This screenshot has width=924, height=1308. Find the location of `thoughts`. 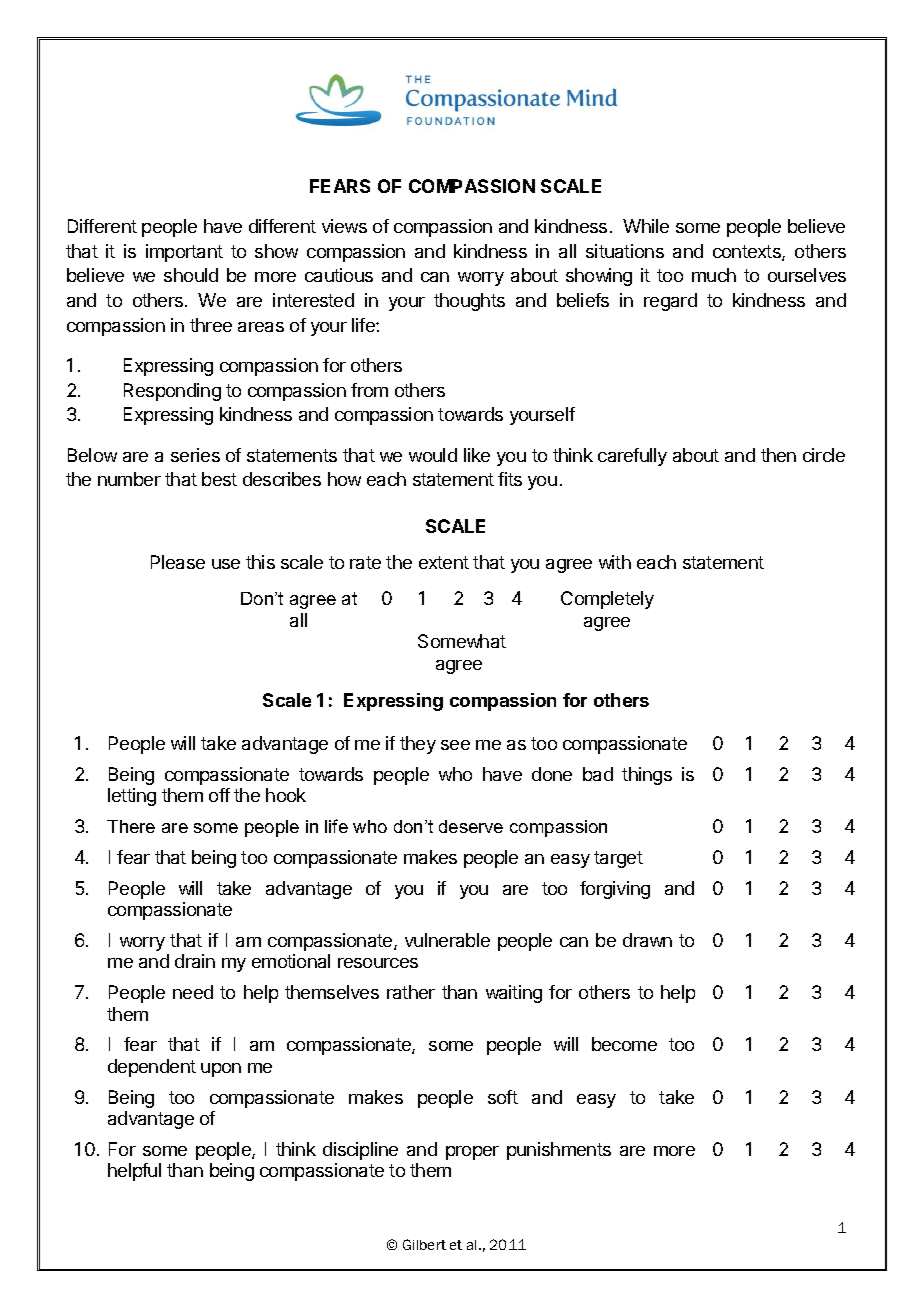

thoughts is located at coordinates (469, 302).
